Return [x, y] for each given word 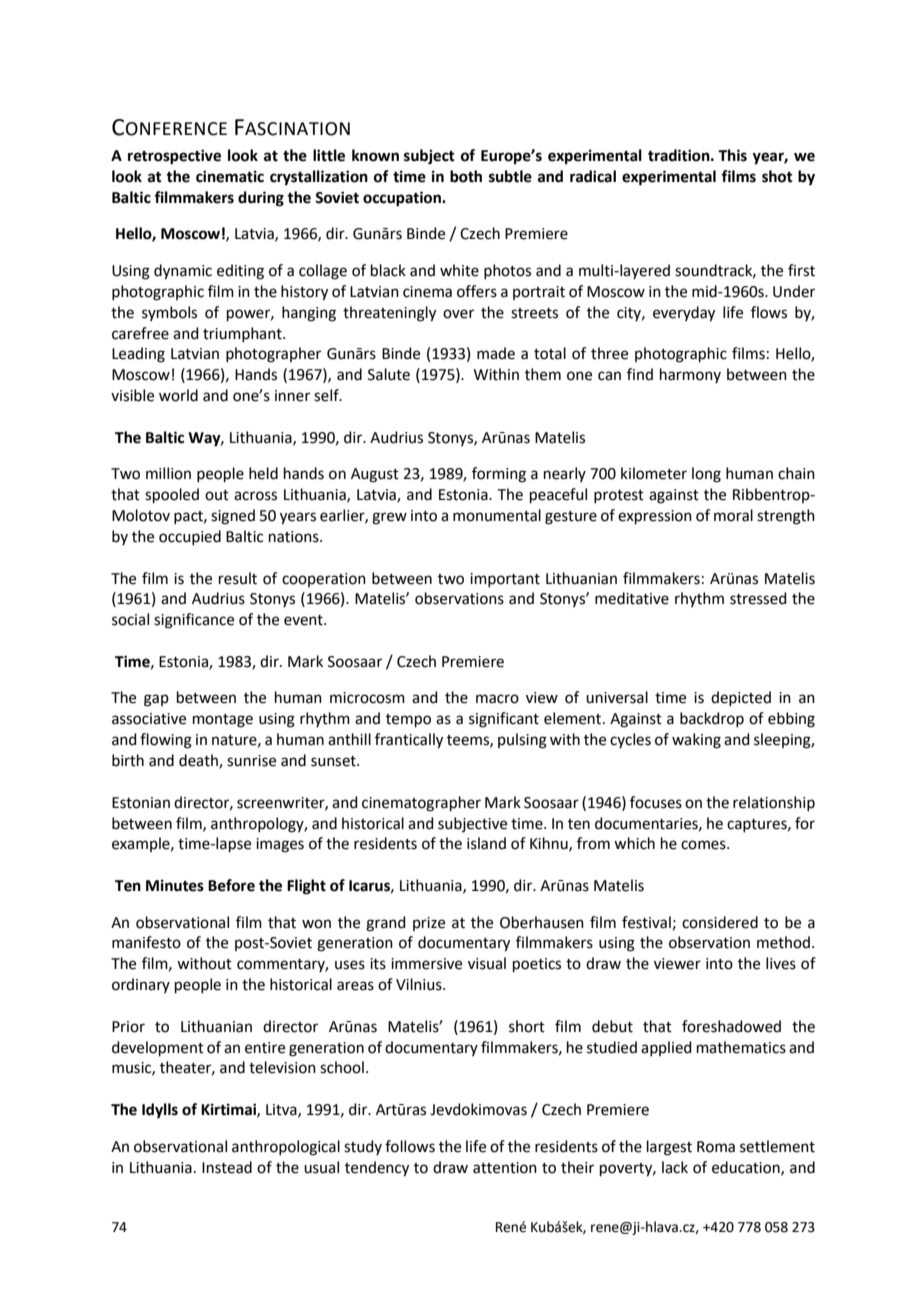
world [178, 395]
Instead [227, 1167]
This [732, 155]
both [466, 176]
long [706, 475]
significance [194, 621]
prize [429, 924]
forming [499, 475]
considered [720, 922]
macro [497, 699]
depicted [741, 698]
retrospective [174, 157]
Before [231, 885]
